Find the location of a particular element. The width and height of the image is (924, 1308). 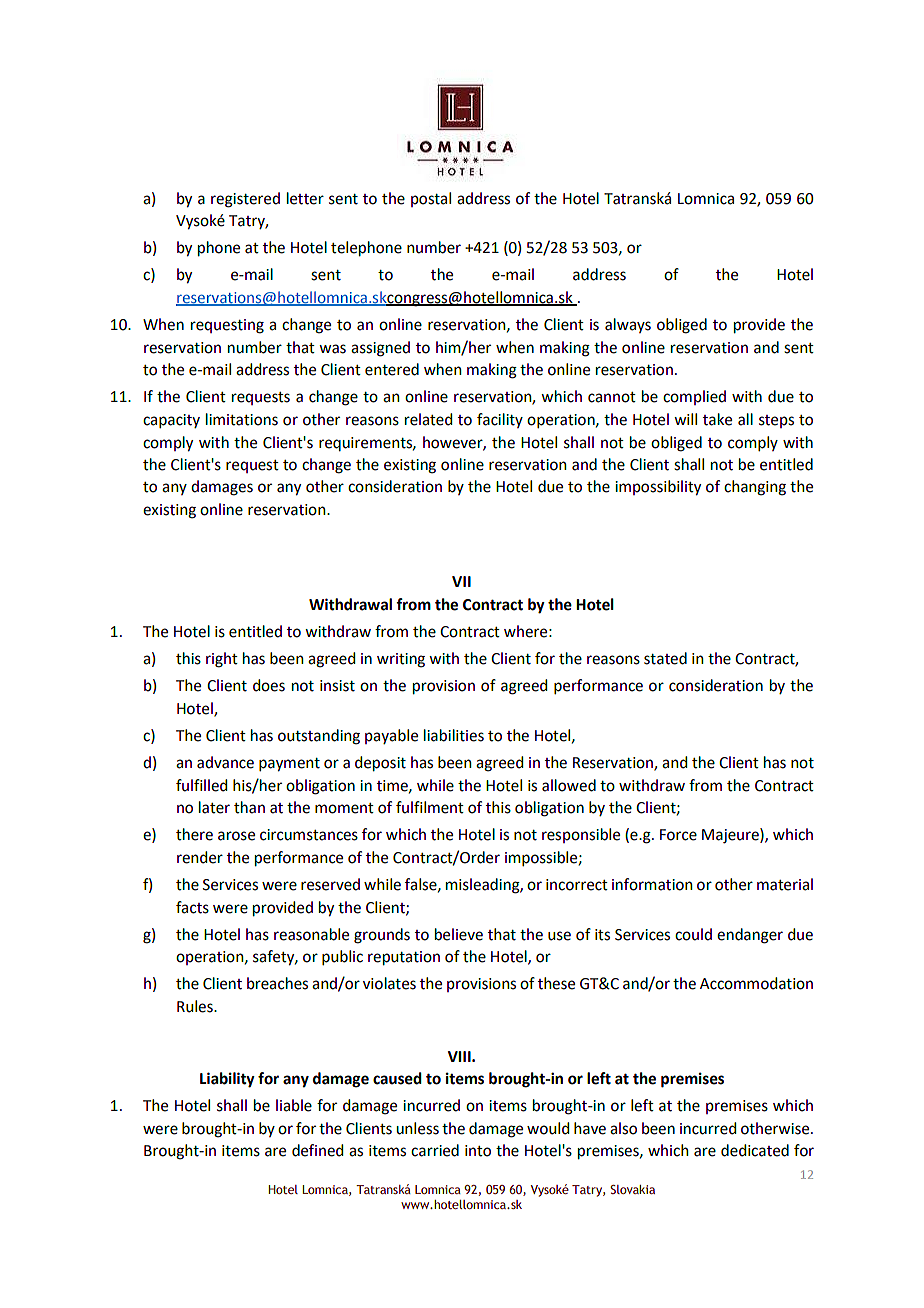

defined is located at coordinates (317, 1150).
